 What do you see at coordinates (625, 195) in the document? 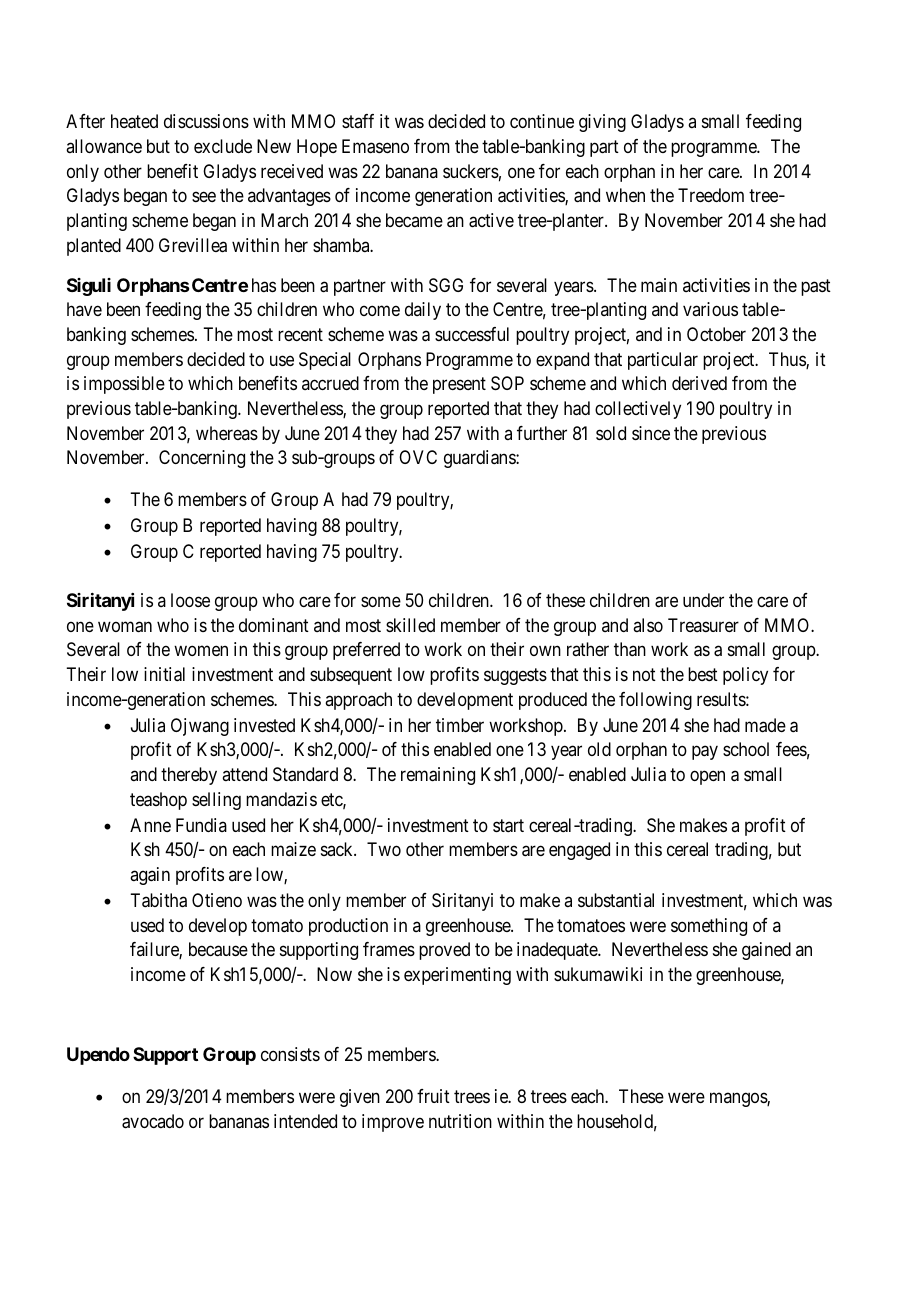
I see `when` at bounding box center [625, 195].
